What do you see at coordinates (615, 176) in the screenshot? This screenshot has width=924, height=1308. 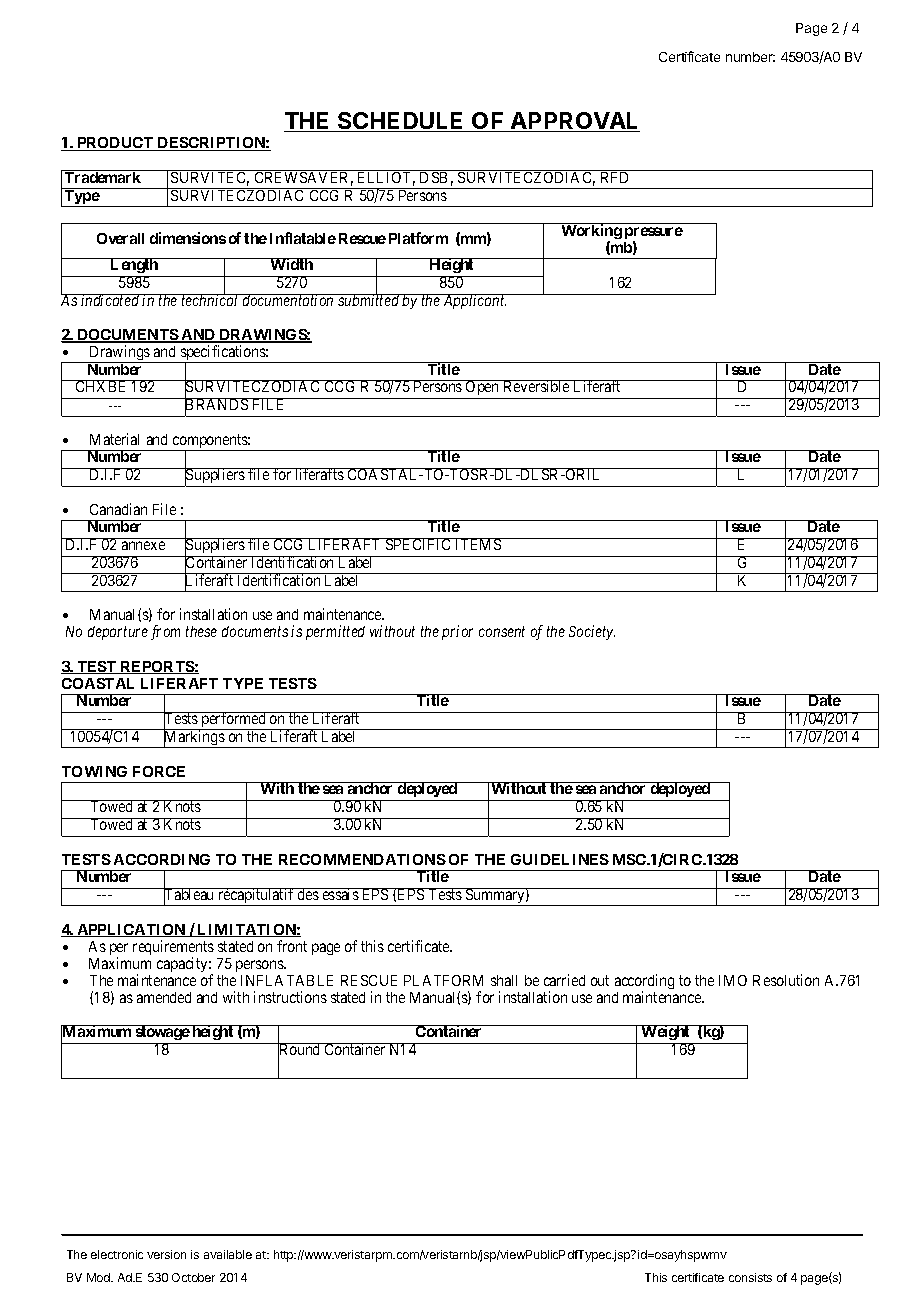 I see `RFD` at bounding box center [615, 176].
